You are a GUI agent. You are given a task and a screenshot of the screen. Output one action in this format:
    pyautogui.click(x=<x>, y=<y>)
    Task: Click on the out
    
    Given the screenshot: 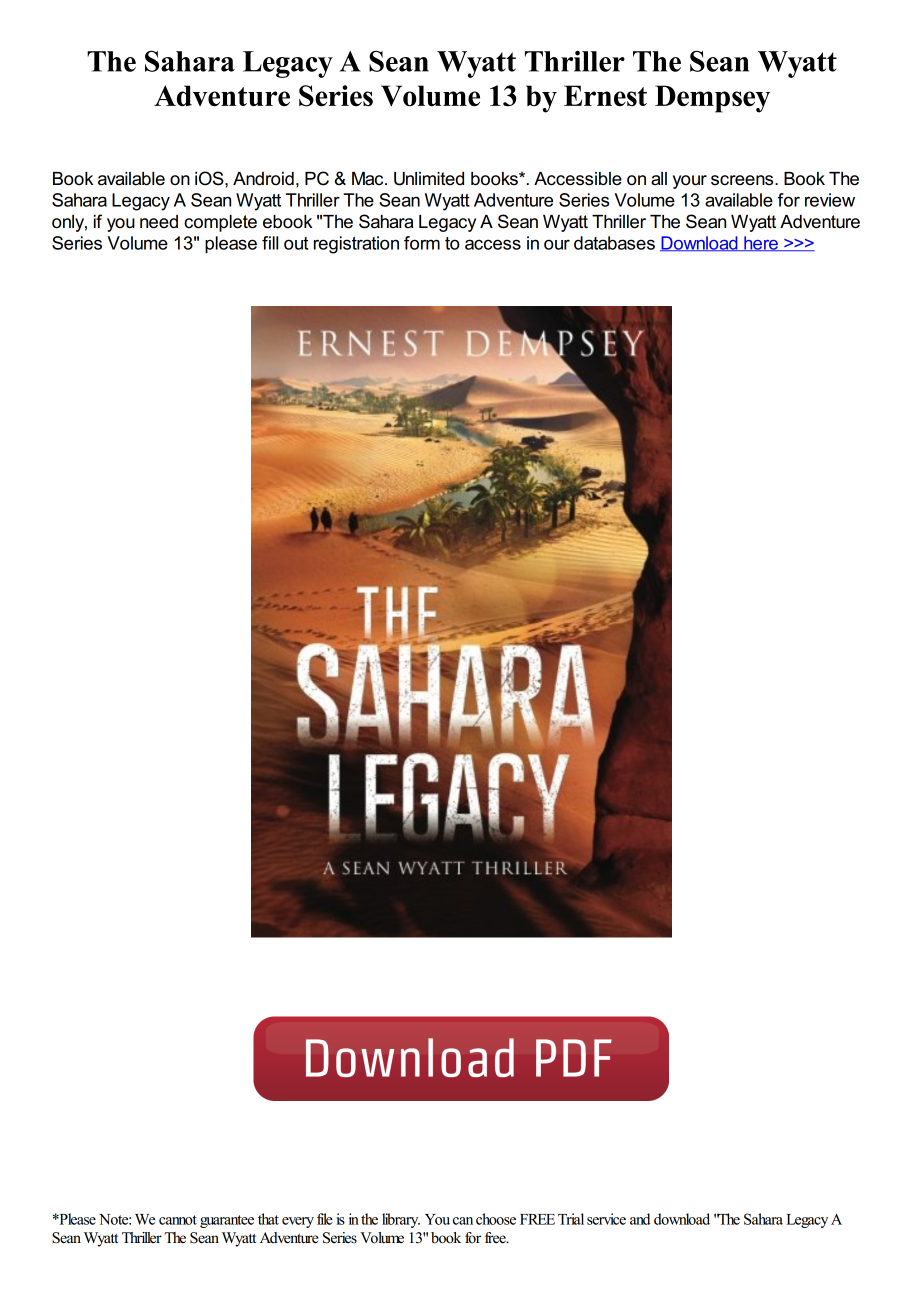 What is the action you would take?
    pyautogui.click(x=296, y=243)
